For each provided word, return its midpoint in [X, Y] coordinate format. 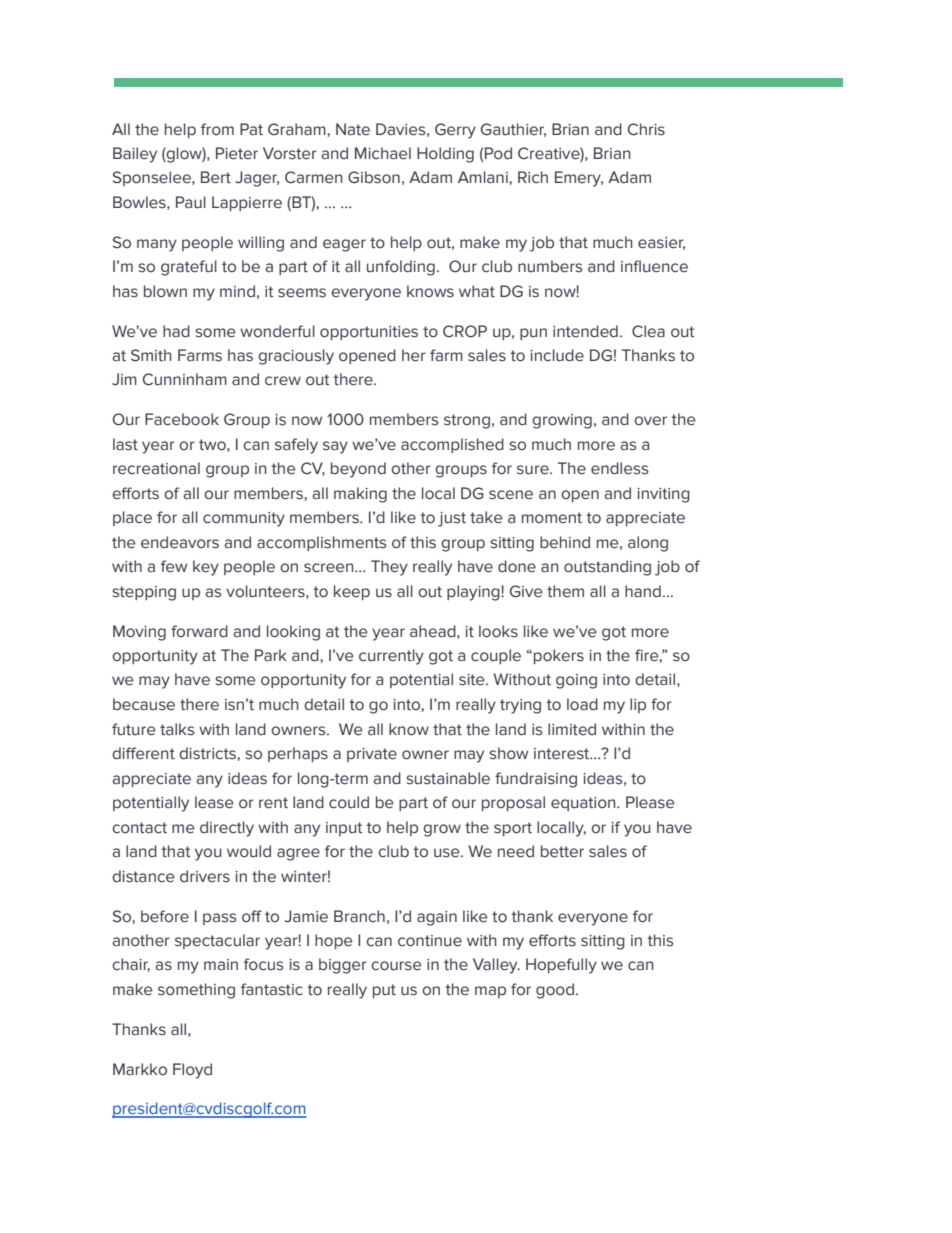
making [360, 495]
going [576, 681]
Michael [383, 153]
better [562, 851]
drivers [205, 876]
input [344, 829]
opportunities [369, 333]
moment [552, 518]
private [372, 755]
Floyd [192, 1071]
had [176, 331]
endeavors [180, 542]
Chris [646, 129]
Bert [216, 177]
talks [177, 729]
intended [585, 331]
